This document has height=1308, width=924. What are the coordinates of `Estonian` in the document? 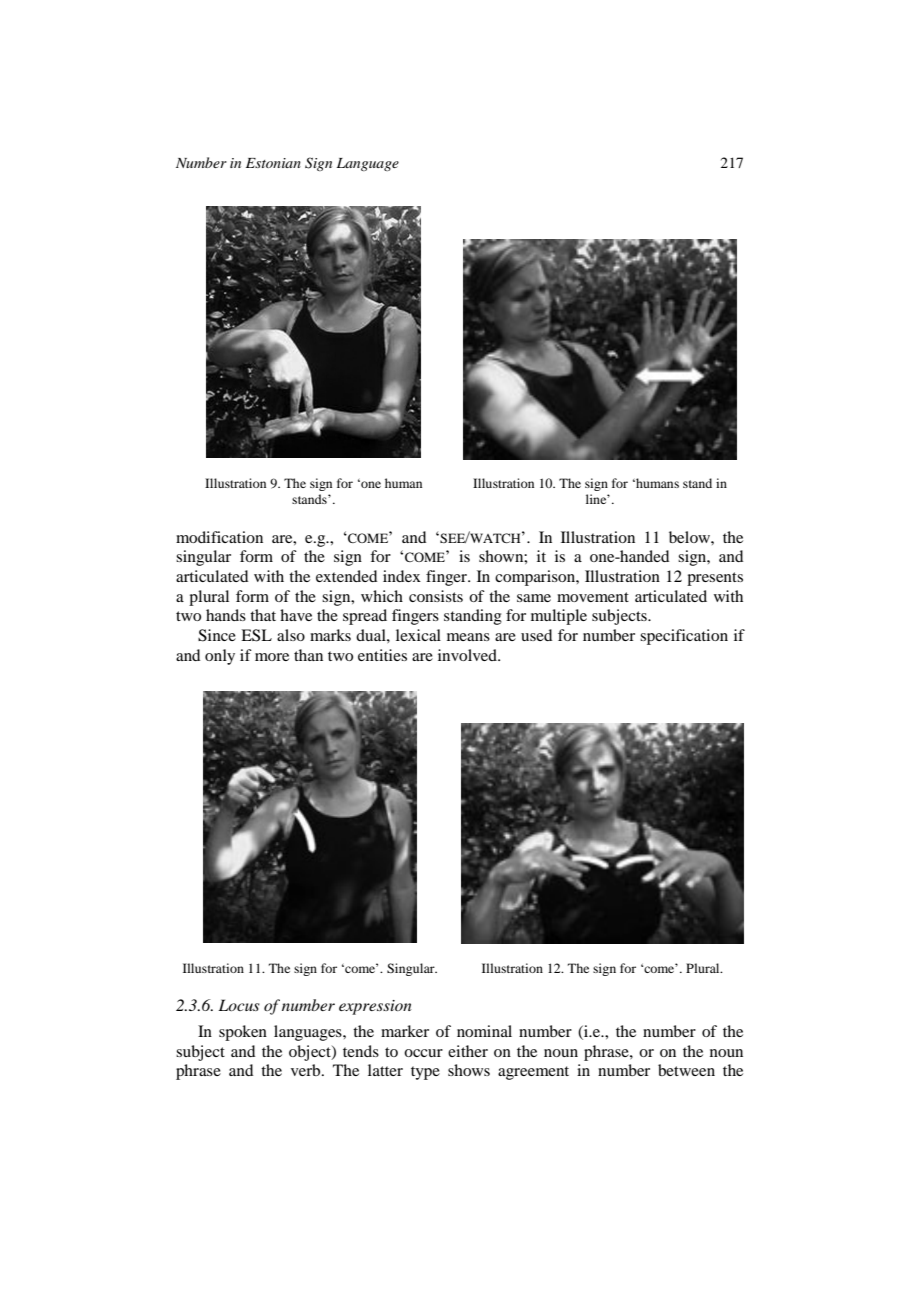 It's located at (273, 163).
